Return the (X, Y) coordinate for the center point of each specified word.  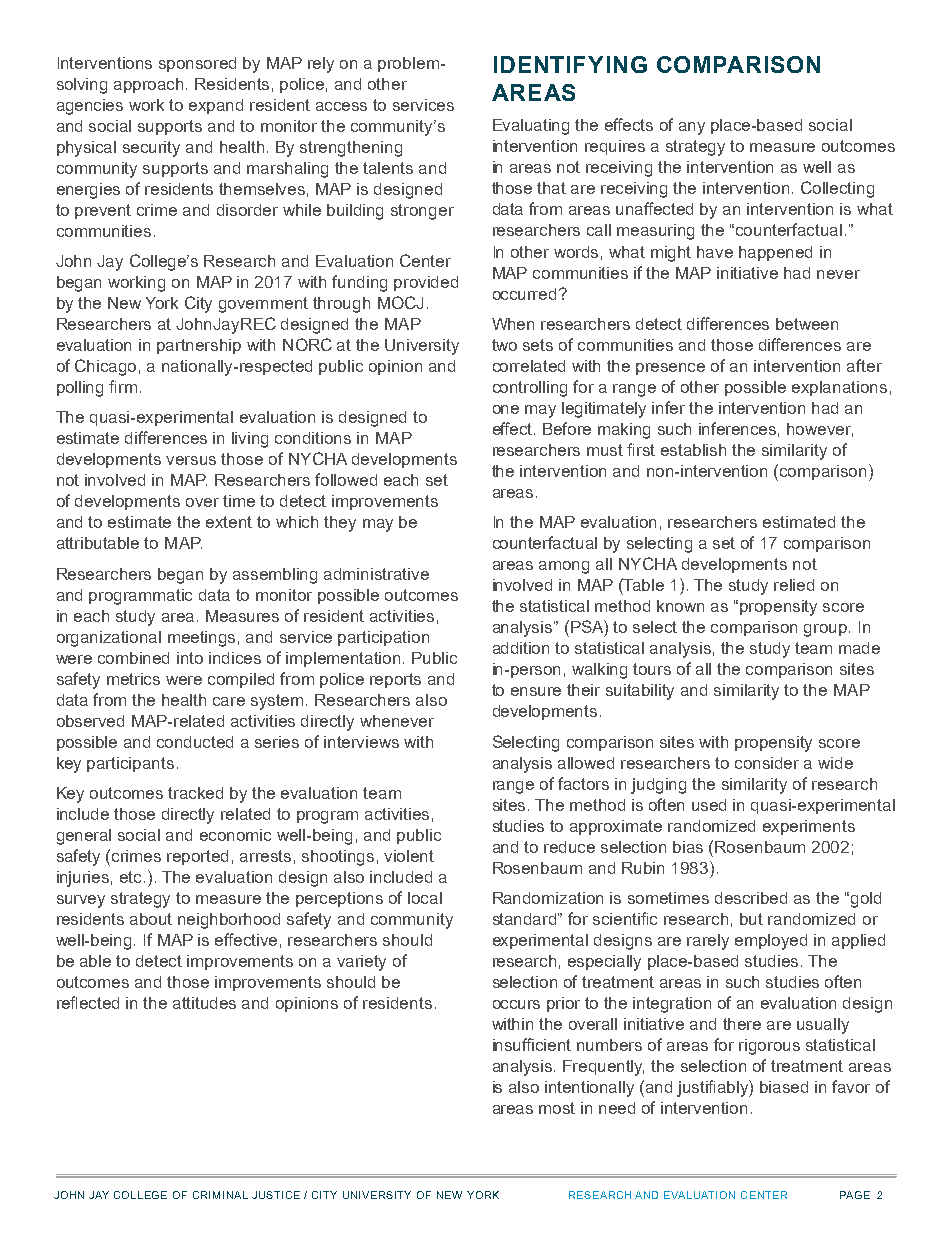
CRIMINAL (220, 1195)
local (425, 898)
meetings (201, 639)
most (557, 1108)
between (807, 324)
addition (521, 648)
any (692, 128)
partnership (199, 346)
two (504, 345)
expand (216, 106)
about (151, 919)
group (827, 630)
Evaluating (531, 127)
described (751, 898)
